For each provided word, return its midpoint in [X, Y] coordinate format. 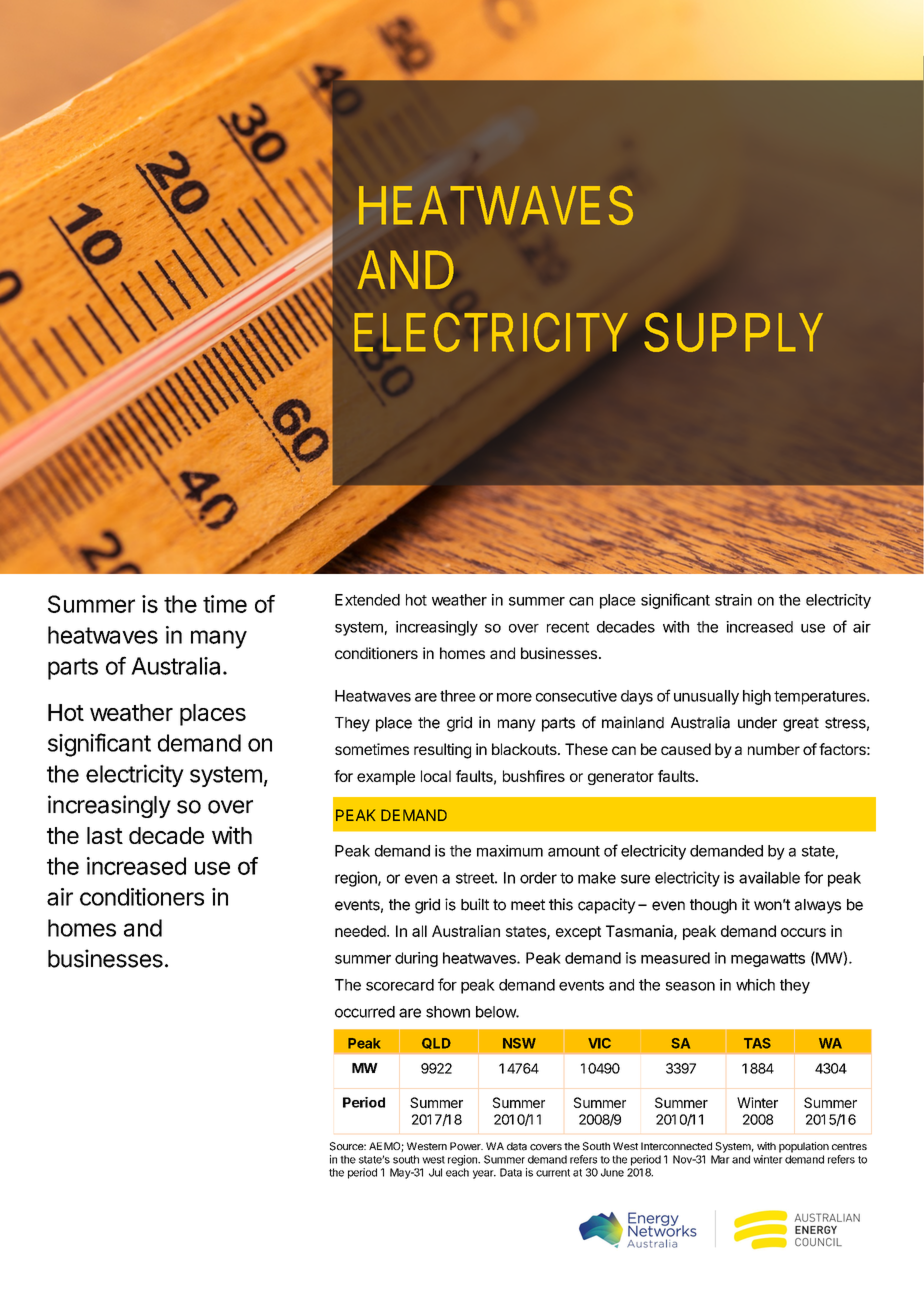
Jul [435, 1172]
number [774, 749]
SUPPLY [734, 332]
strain [733, 600]
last [105, 835]
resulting [442, 751]
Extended [367, 600]
